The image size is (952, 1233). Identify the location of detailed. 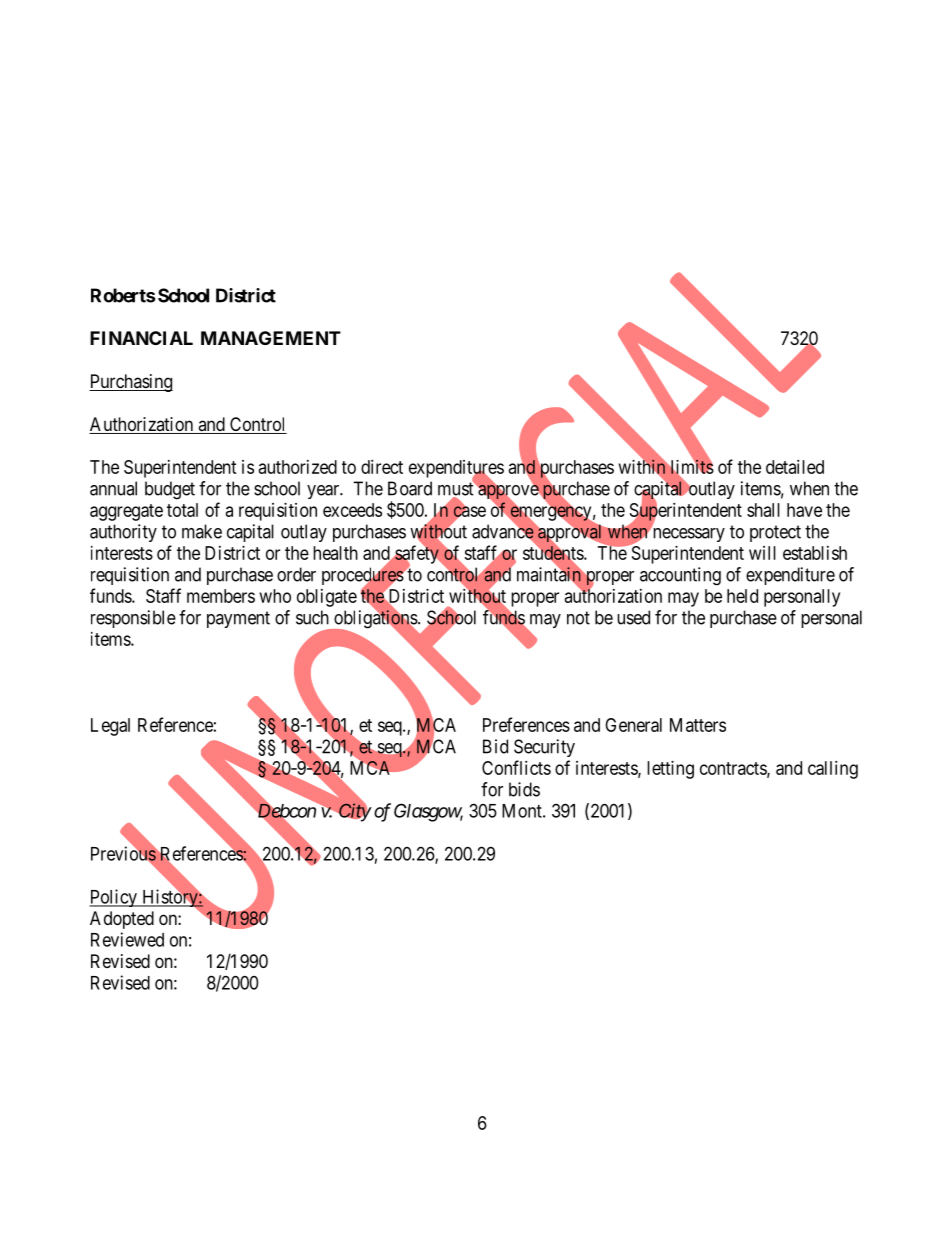
(795, 467).
